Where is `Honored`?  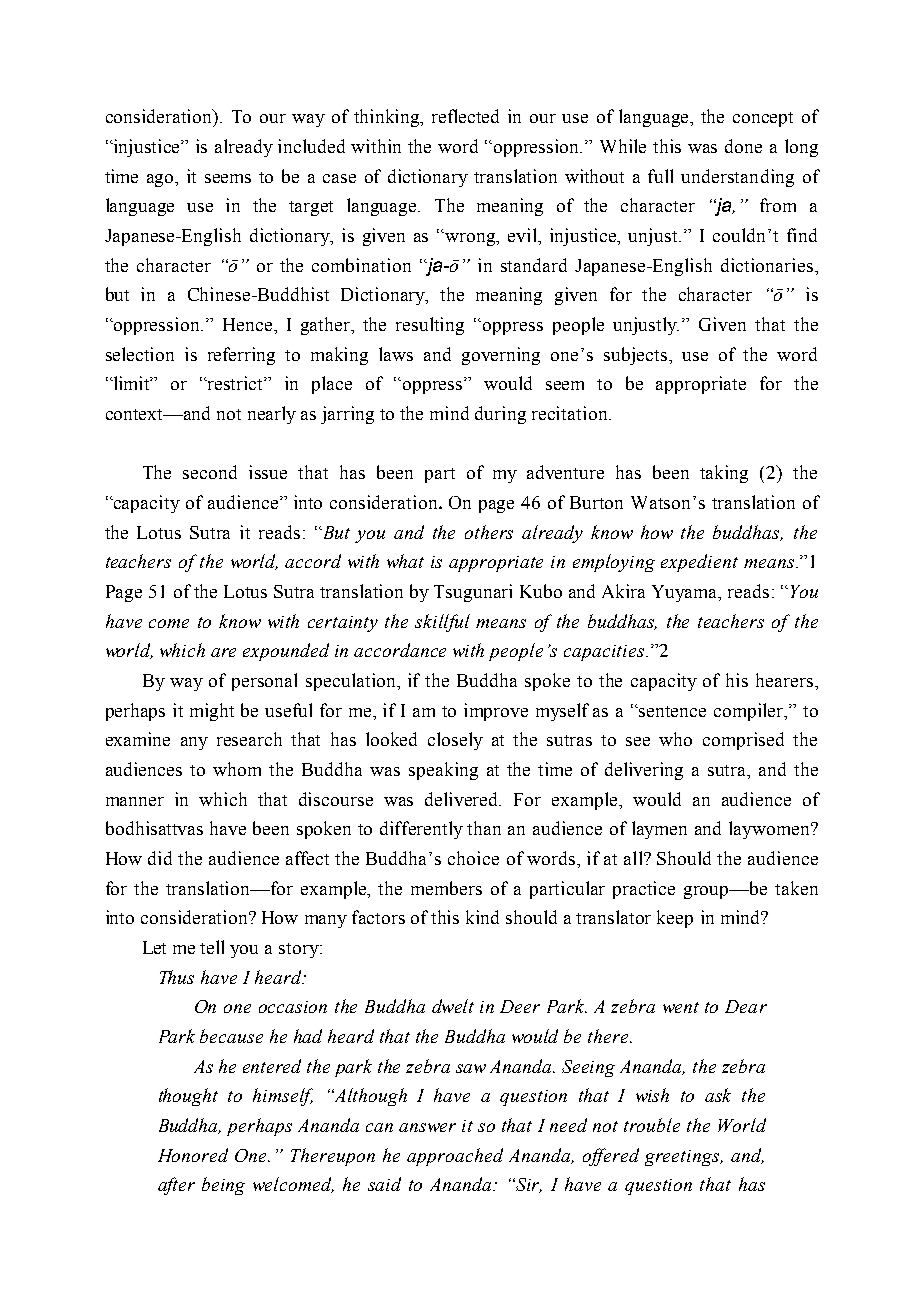 Honored is located at coordinates (193, 1155).
